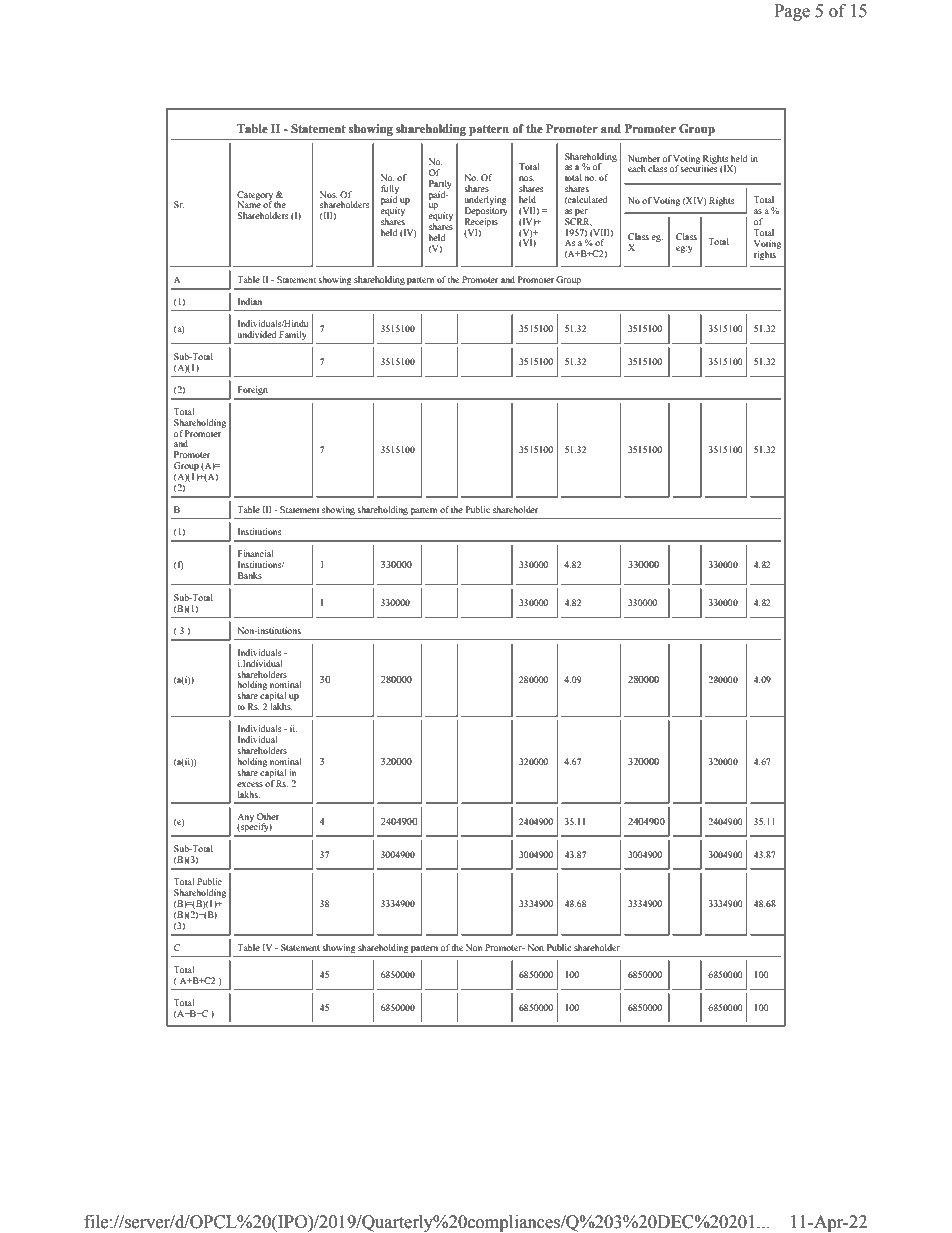 The image size is (952, 1233). Describe the element at coordinates (253, 390) in the screenshot. I see `Foreign` at that location.
